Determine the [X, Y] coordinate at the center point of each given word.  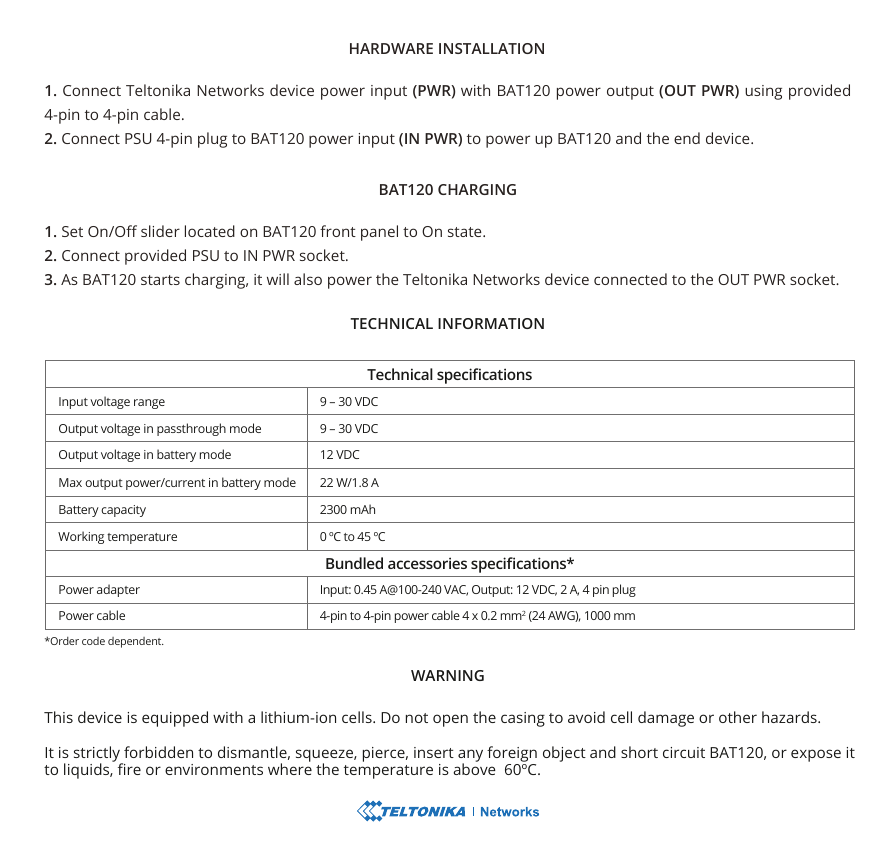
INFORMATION [491, 323]
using [763, 92]
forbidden [158, 752]
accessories [427, 563]
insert [434, 752]
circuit [684, 752]
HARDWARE [391, 48]
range [149, 404]
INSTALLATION [491, 48]
